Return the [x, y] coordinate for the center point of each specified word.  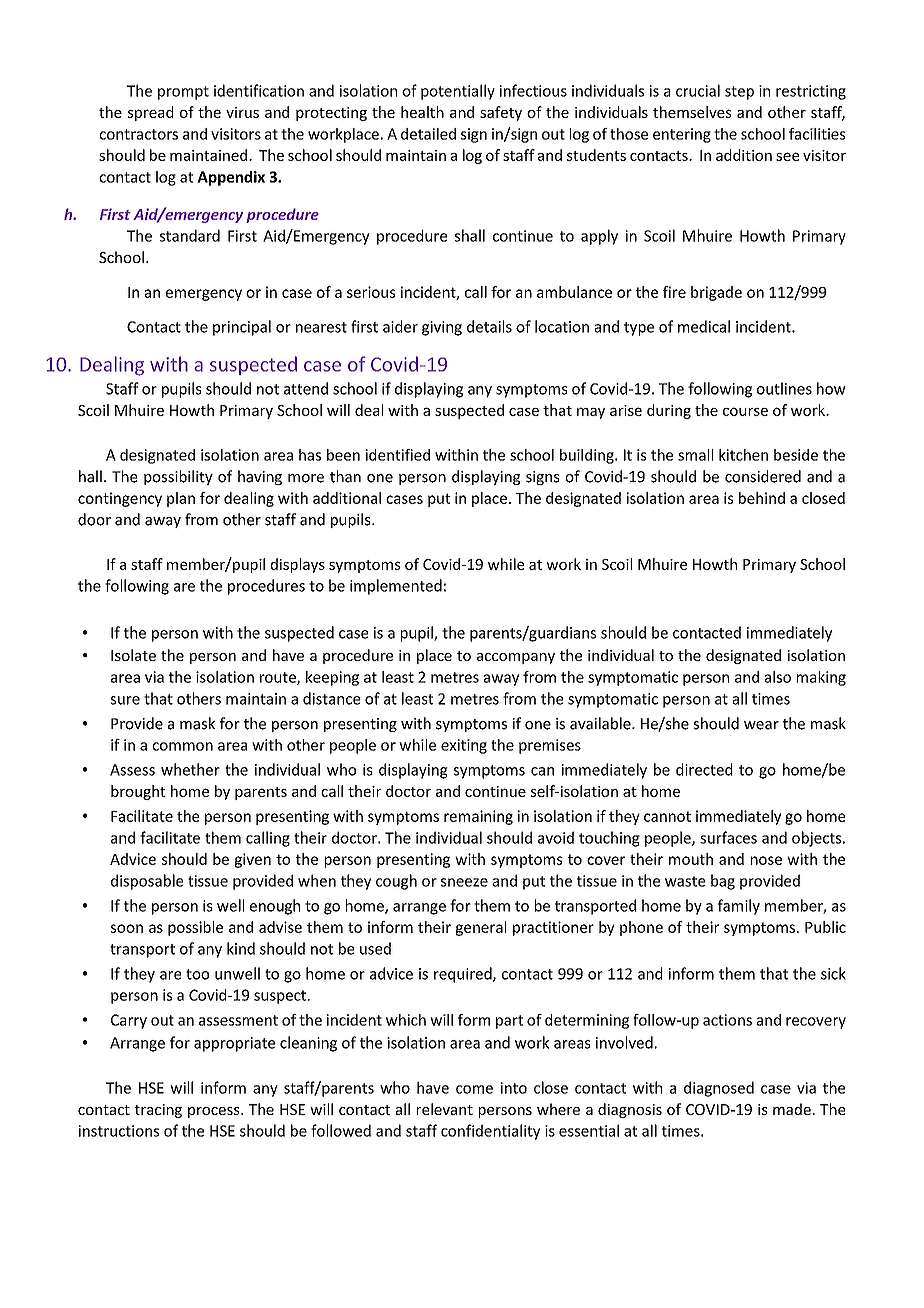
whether [190, 769]
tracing [158, 1111]
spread [150, 113]
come [474, 1089]
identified [397, 455]
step [739, 93]
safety [501, 113]
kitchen [743, 455]
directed [704, 769]
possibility [178, 477]
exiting [464, 746]
